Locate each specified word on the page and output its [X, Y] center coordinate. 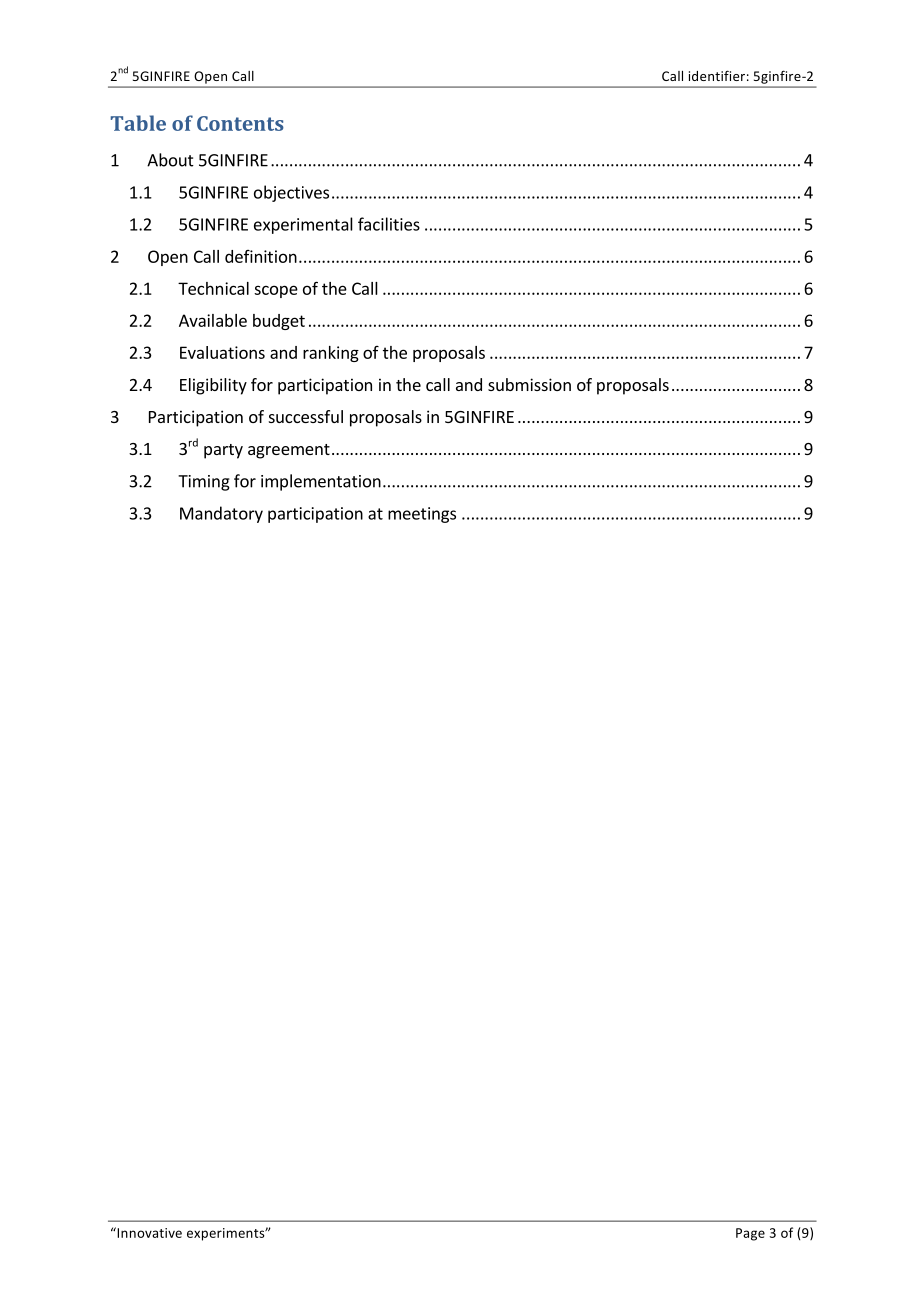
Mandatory [221, 514]
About [170, 160]
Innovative [148, 1232]
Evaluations [222, 352]
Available [213, 320]
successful [306, 416]
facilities [389, 224]
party [223, 451]
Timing [204, 483]
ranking [331, 354]
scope [276, 291]
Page [750, 1234]
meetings [422, 515]
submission [529, 384]
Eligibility [213, 386]
